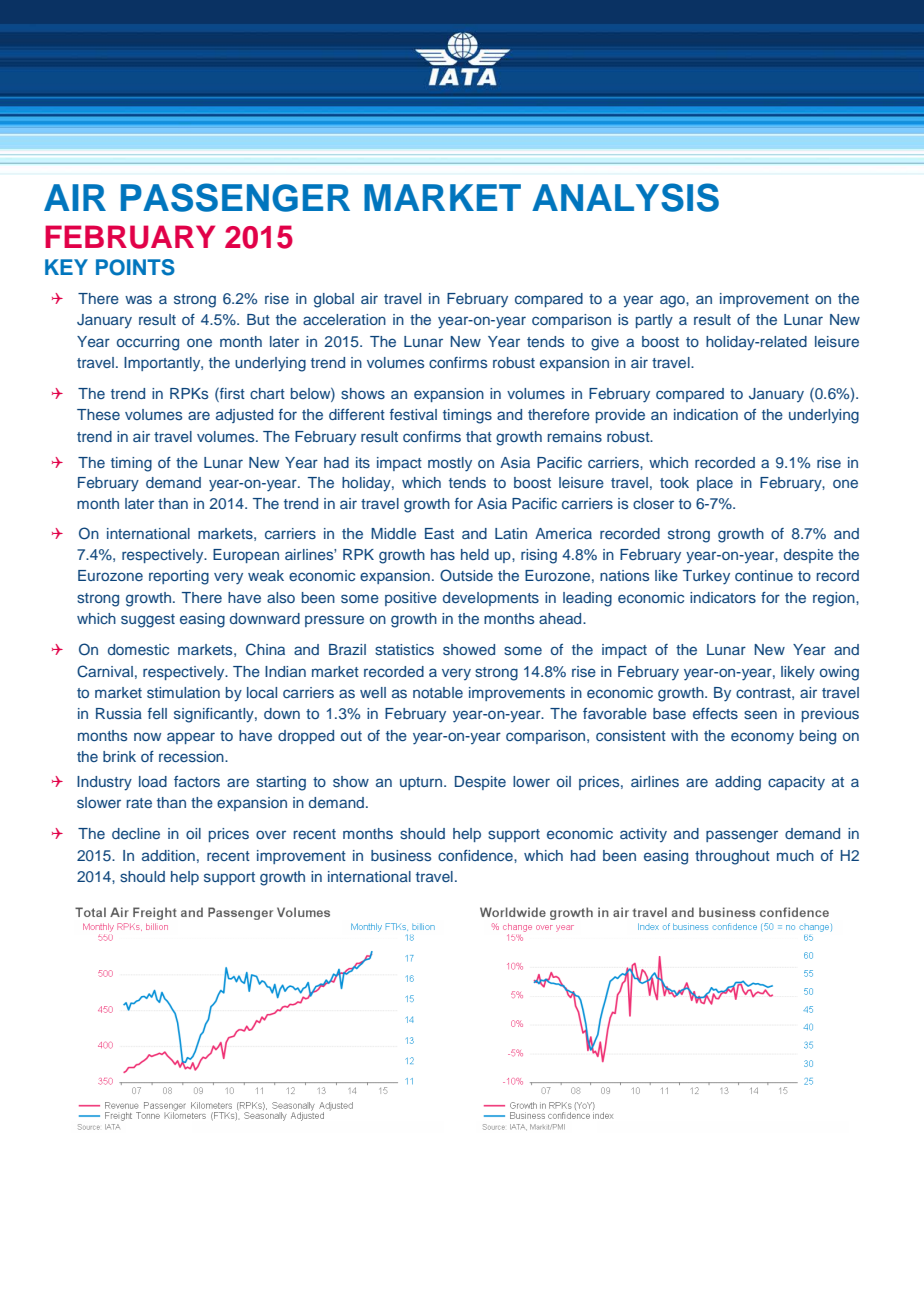  I want to click on confidence, so click(476, 855).
